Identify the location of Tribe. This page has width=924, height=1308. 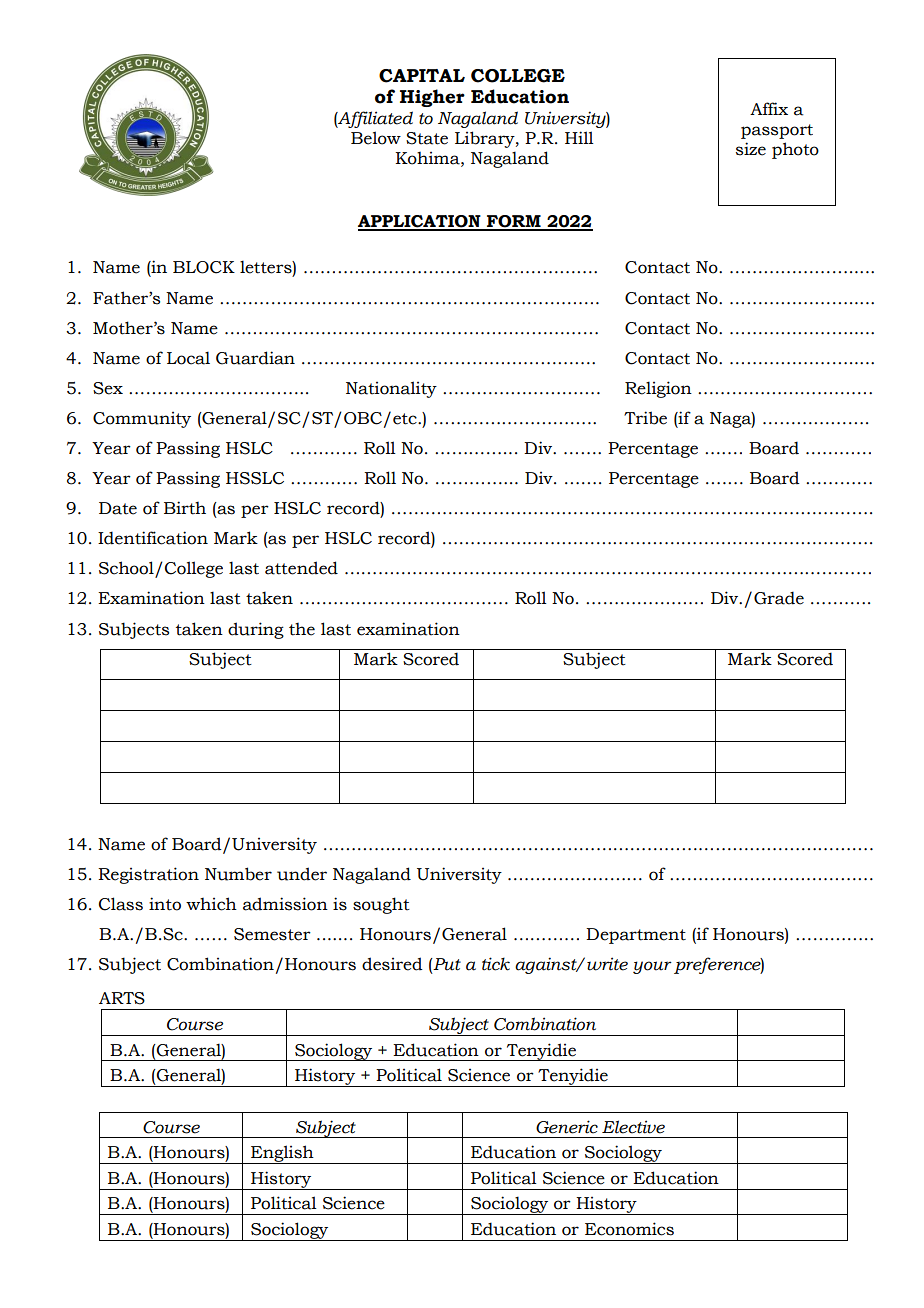
(645, 418).
